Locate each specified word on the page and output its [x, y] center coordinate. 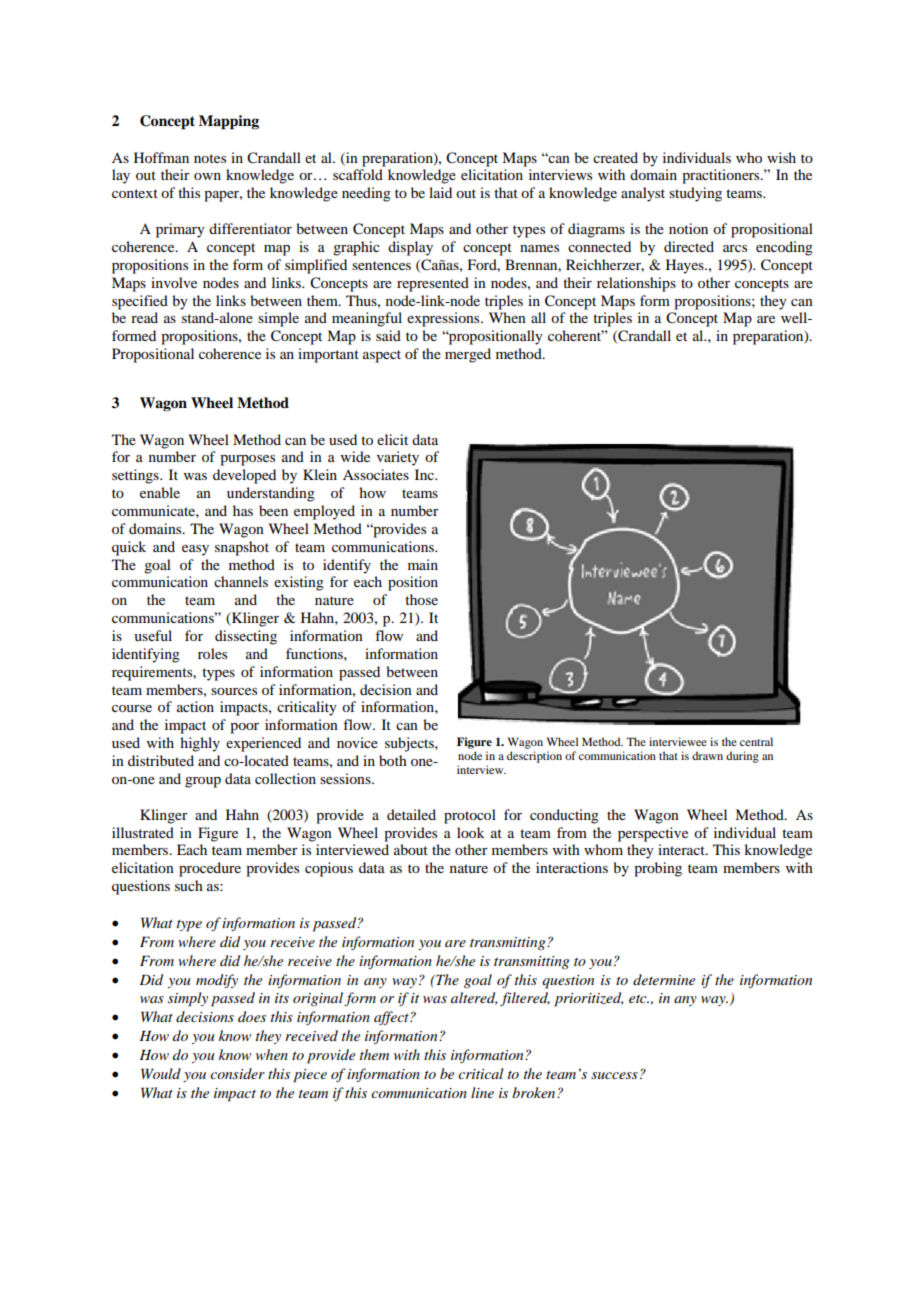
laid [440, 192]
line [482, 1092]
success [614, 1075]
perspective [653, 834]
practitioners [722, 176]
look [471, 832]
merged [468, 355]
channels [241, 581]
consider [237, 1073]
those [421, 599]
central [756, 741]
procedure [210, 869]
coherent [576, 335]
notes [210, 158]
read [144, 317]
